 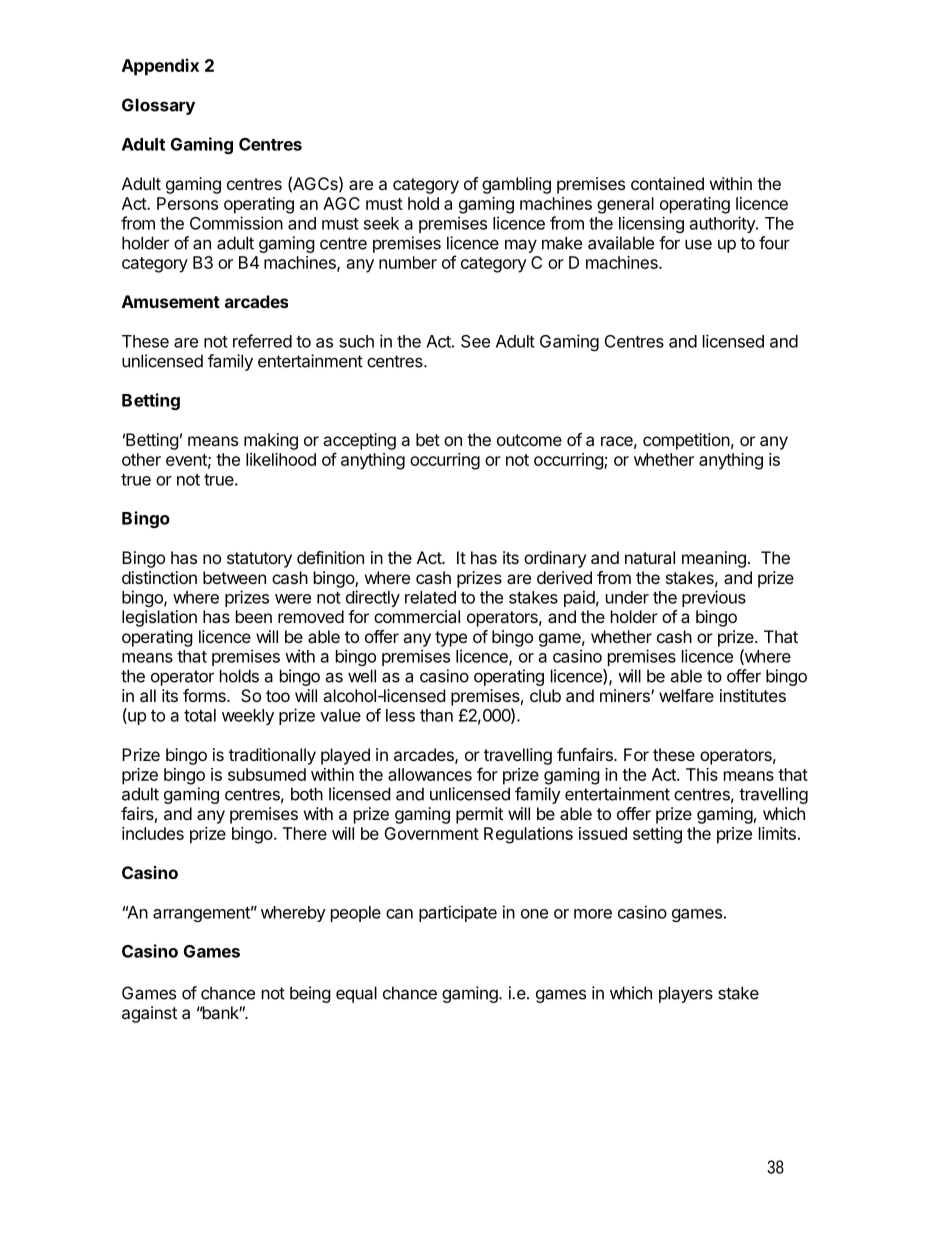 What do you see at coordinates (259, 560) in the page?
I see `statutory` at bounding box center [259, 560].
